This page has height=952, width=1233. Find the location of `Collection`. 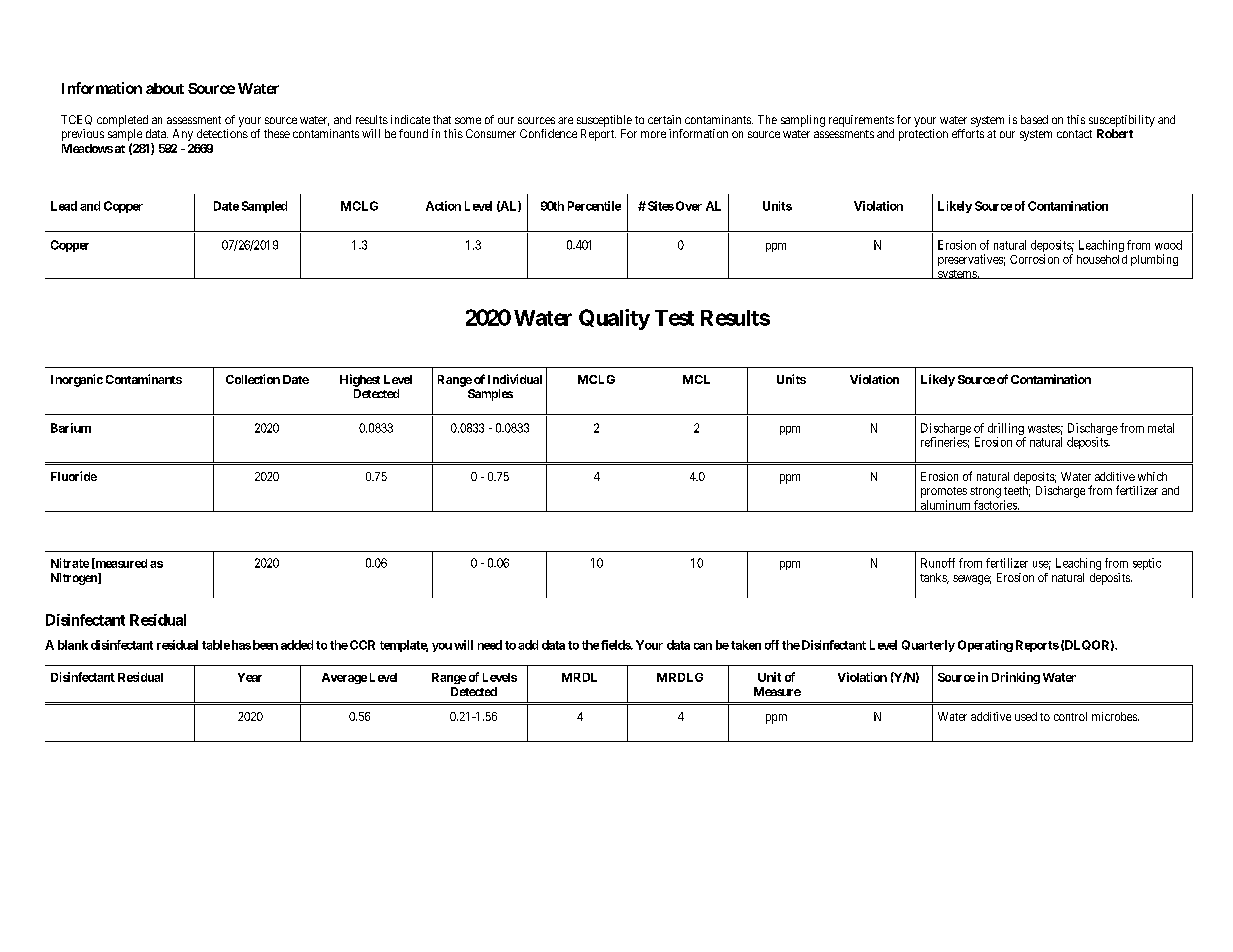

Collection is located at coordinates (253, 379).
